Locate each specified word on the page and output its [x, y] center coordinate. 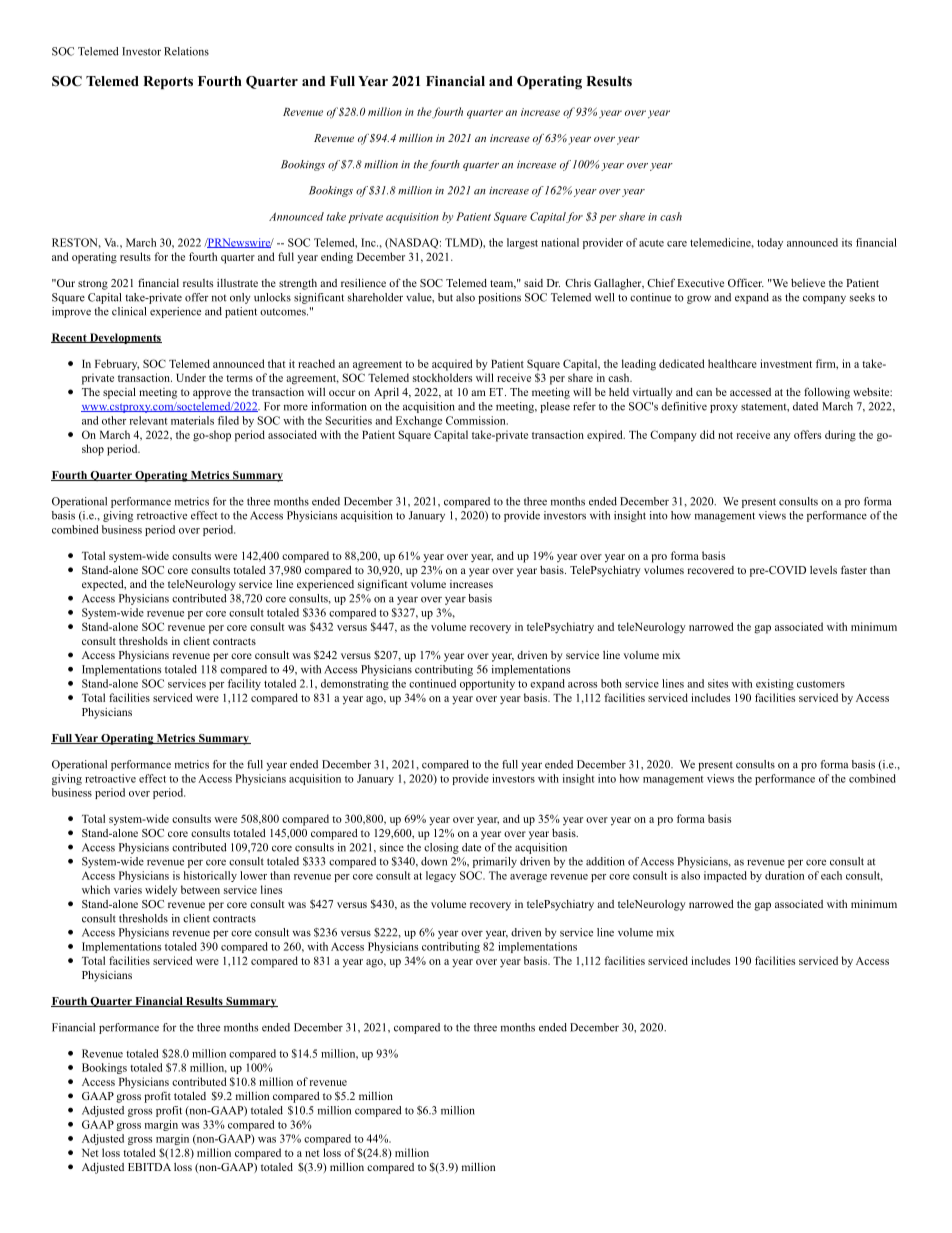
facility [244, 684]
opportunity [487, 684]
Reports [168, 83]
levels [823, 570]
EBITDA [149, 1167]
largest [522, 243]
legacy [441, 876]
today [770, 243]
